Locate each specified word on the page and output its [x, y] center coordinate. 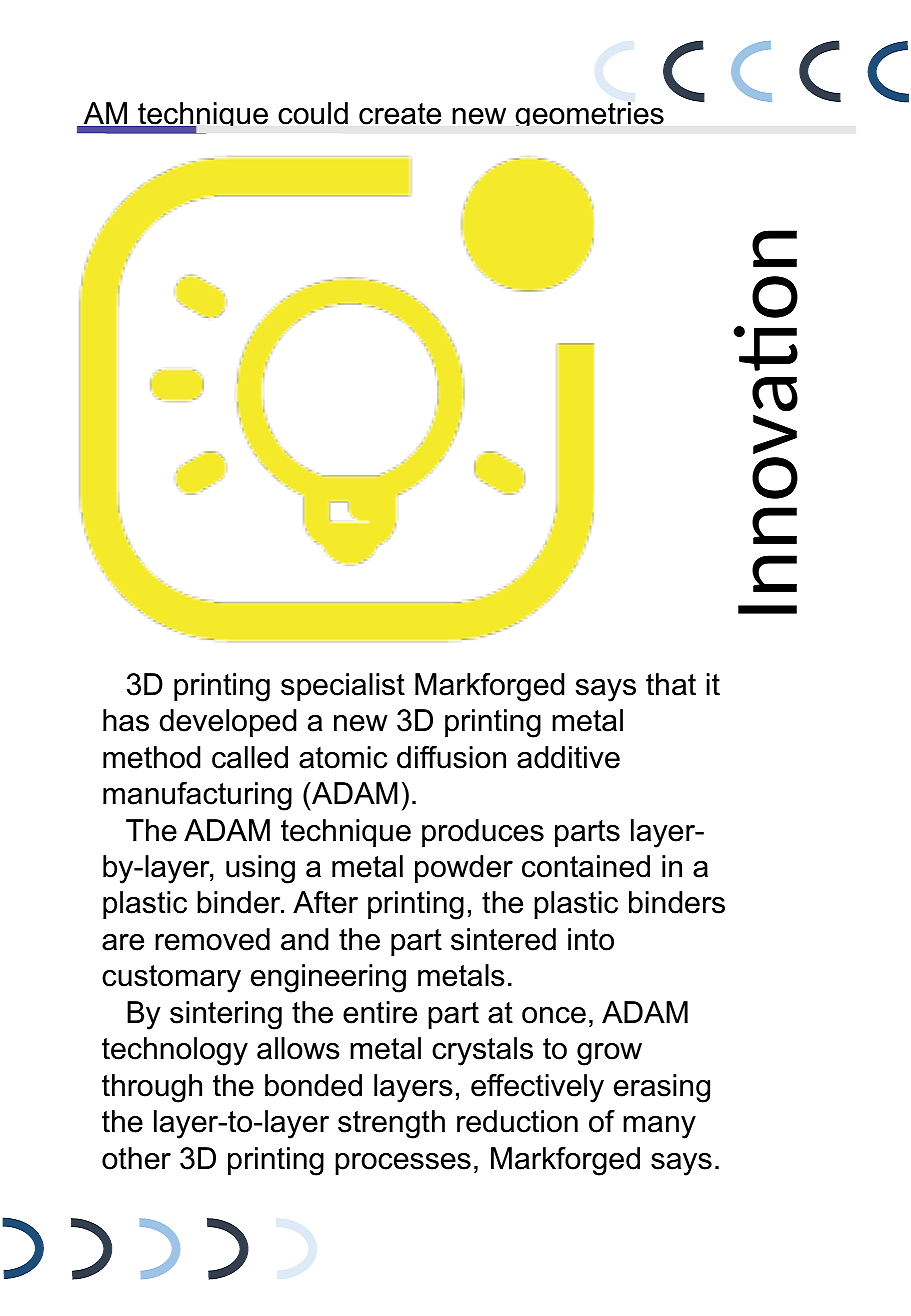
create [400, 114]
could [313, 113]
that [671, 684]
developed [228, 723]
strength [391, 1124]
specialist [343, 687]
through [152, 1088]
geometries [589, 114]
